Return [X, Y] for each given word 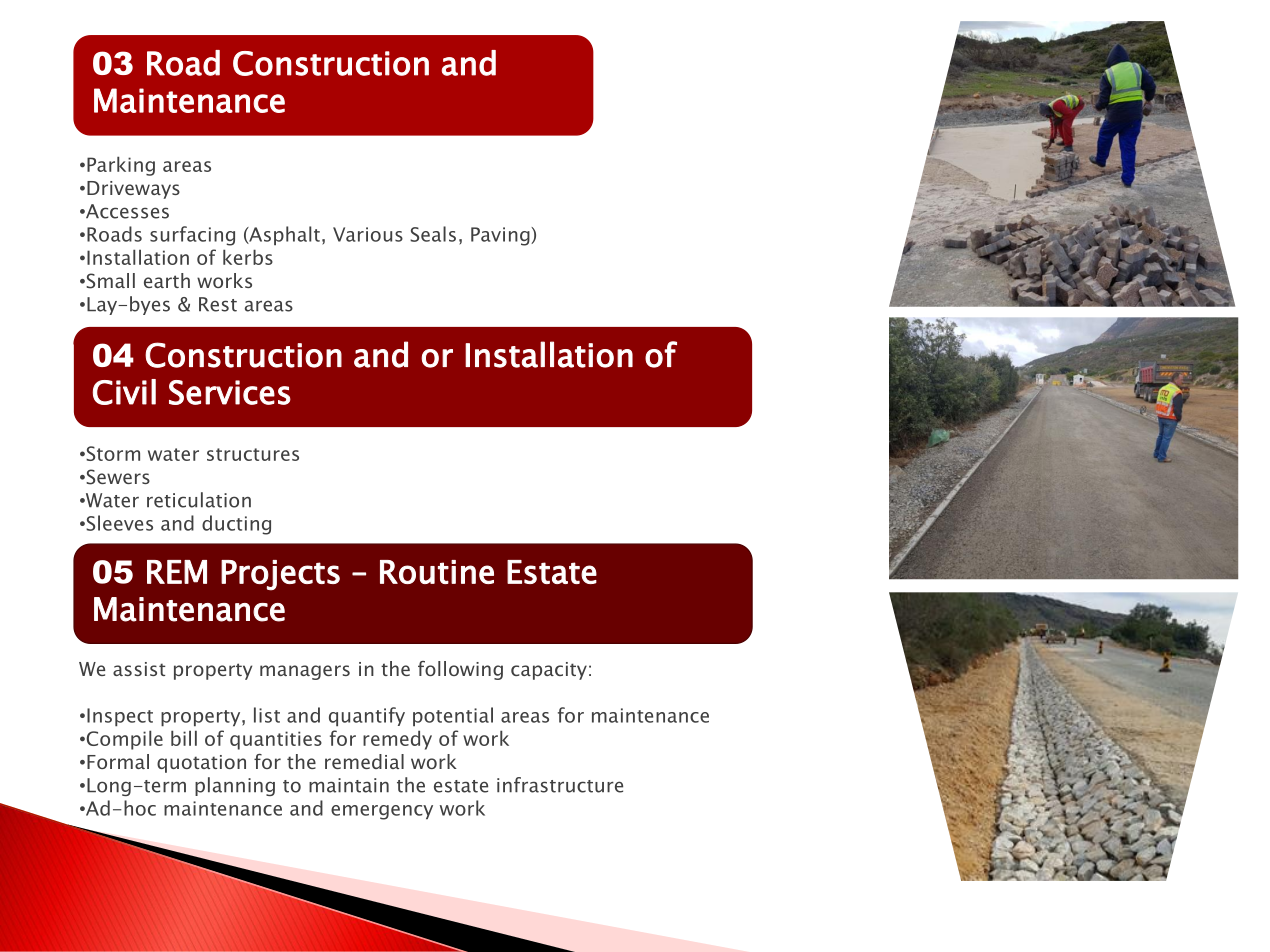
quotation [201, 764]
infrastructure [560, 785]
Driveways [133, 190]
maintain [349, 785]
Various [368, 234]
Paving [501, 236]
